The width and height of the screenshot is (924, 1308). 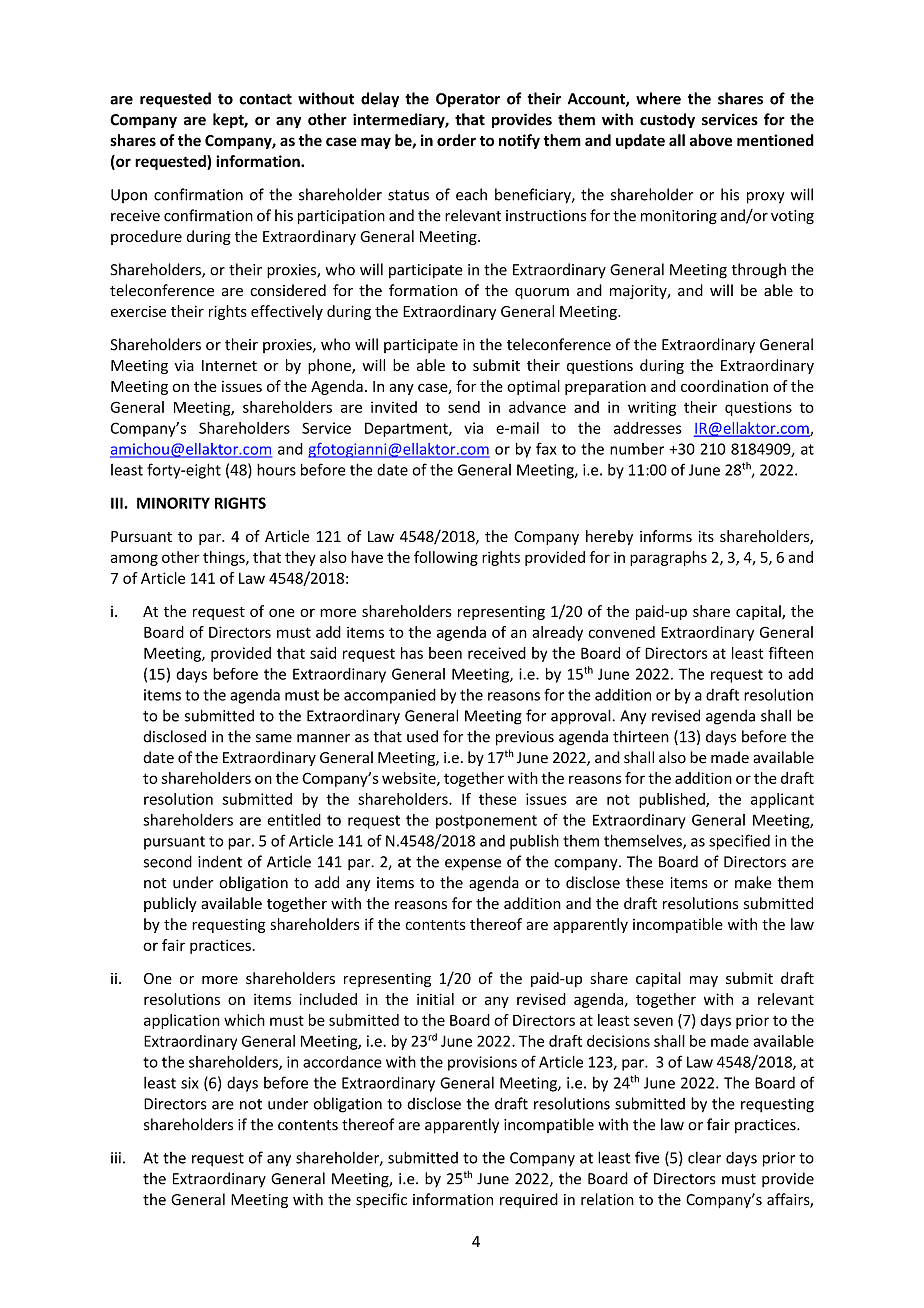 I want to click on order, so click(x=456, y=140).
